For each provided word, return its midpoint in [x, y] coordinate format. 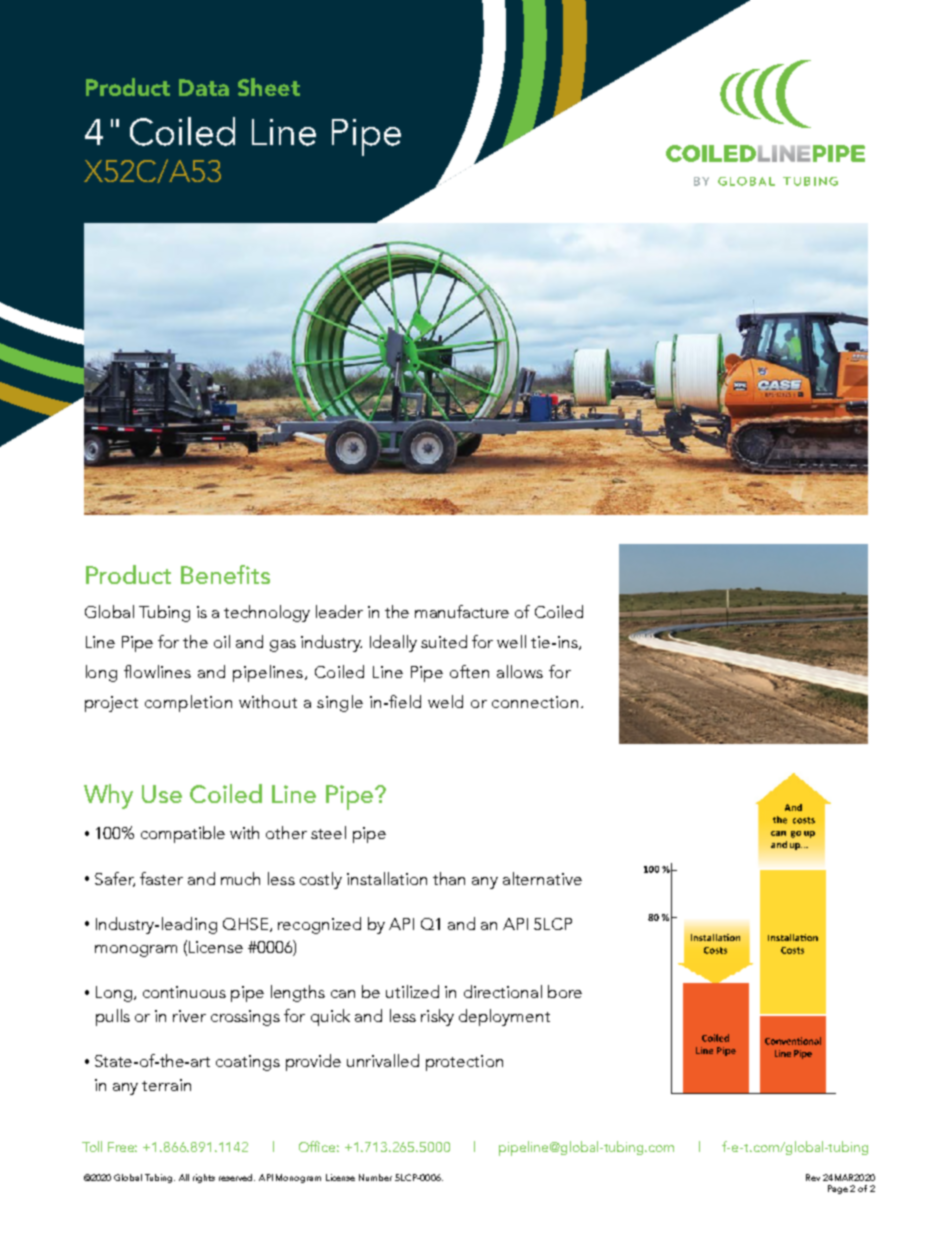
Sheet [269, 87]
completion [188, 703]
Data [204, 87]
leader [339, 611]
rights [204, 1178]
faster [161, 878]
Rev [813, 1177]
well [511, 641]
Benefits [225, 574]
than [449, 878]
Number [375, 1177]
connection [535, 702]
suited [444, 641]
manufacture [462, 611]
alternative [542, 878]
